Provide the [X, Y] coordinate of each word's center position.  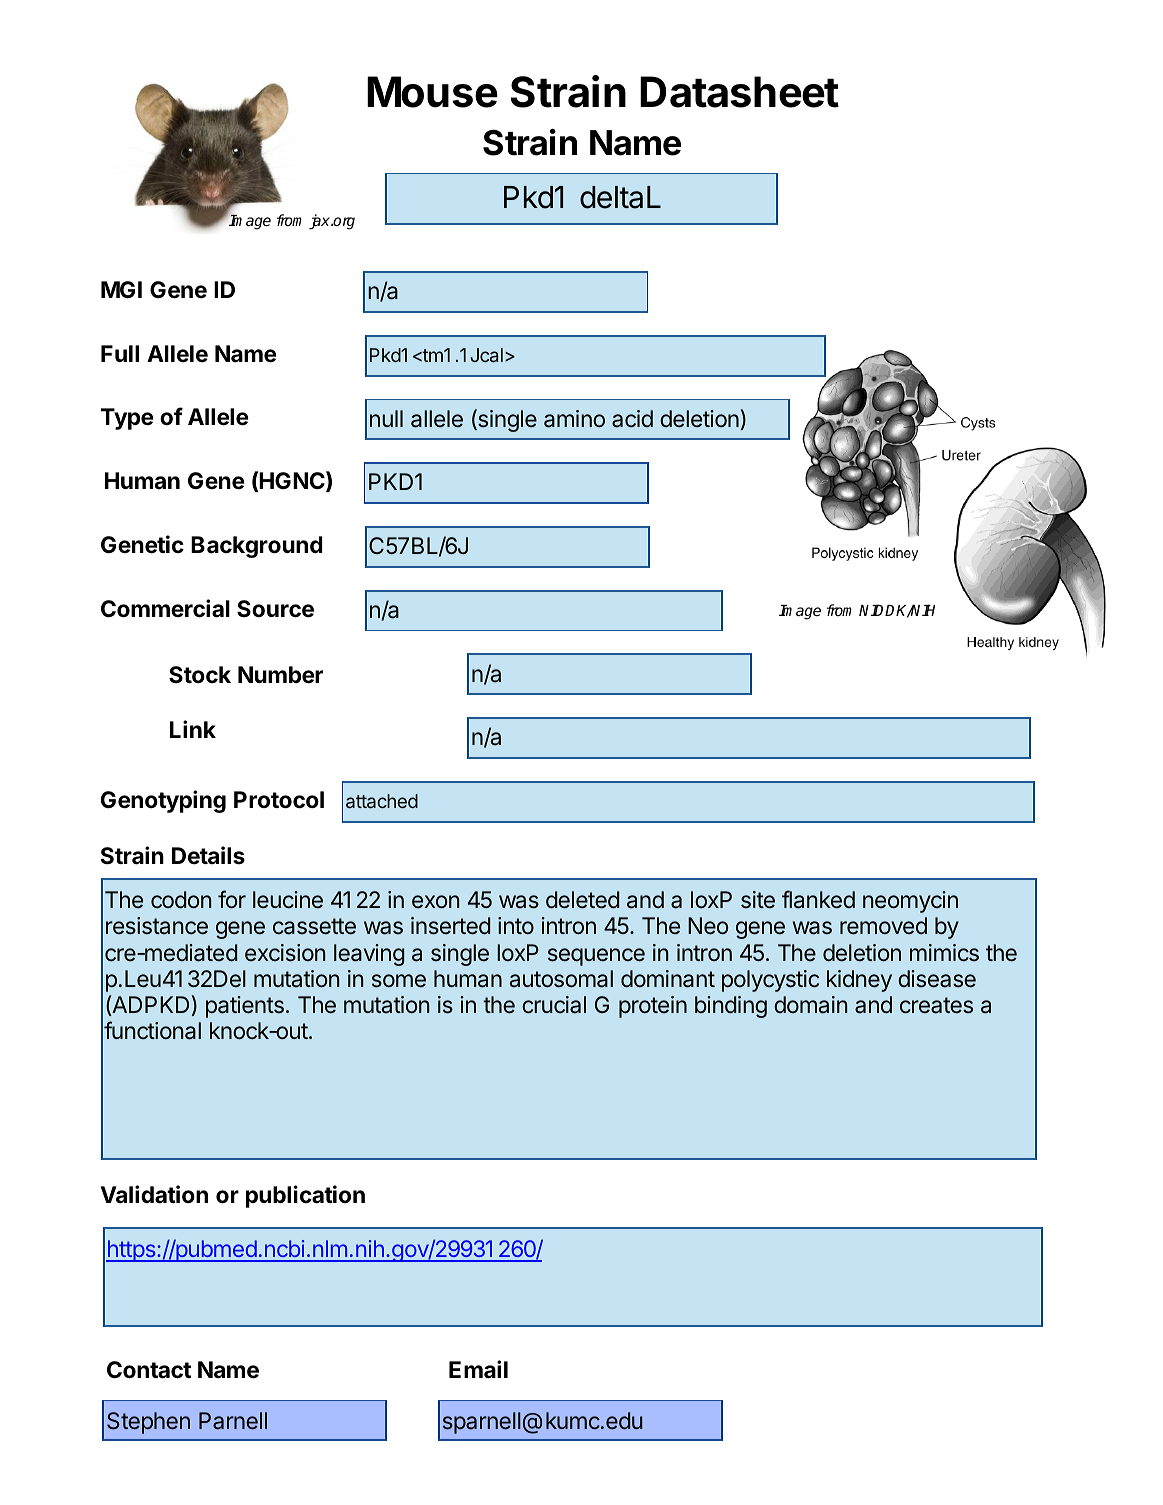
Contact [149, 1370]
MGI [121, 289]
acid [632, 419]
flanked [818, 899]
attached [382, 801]
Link [193, 729]
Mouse [432, 92]
